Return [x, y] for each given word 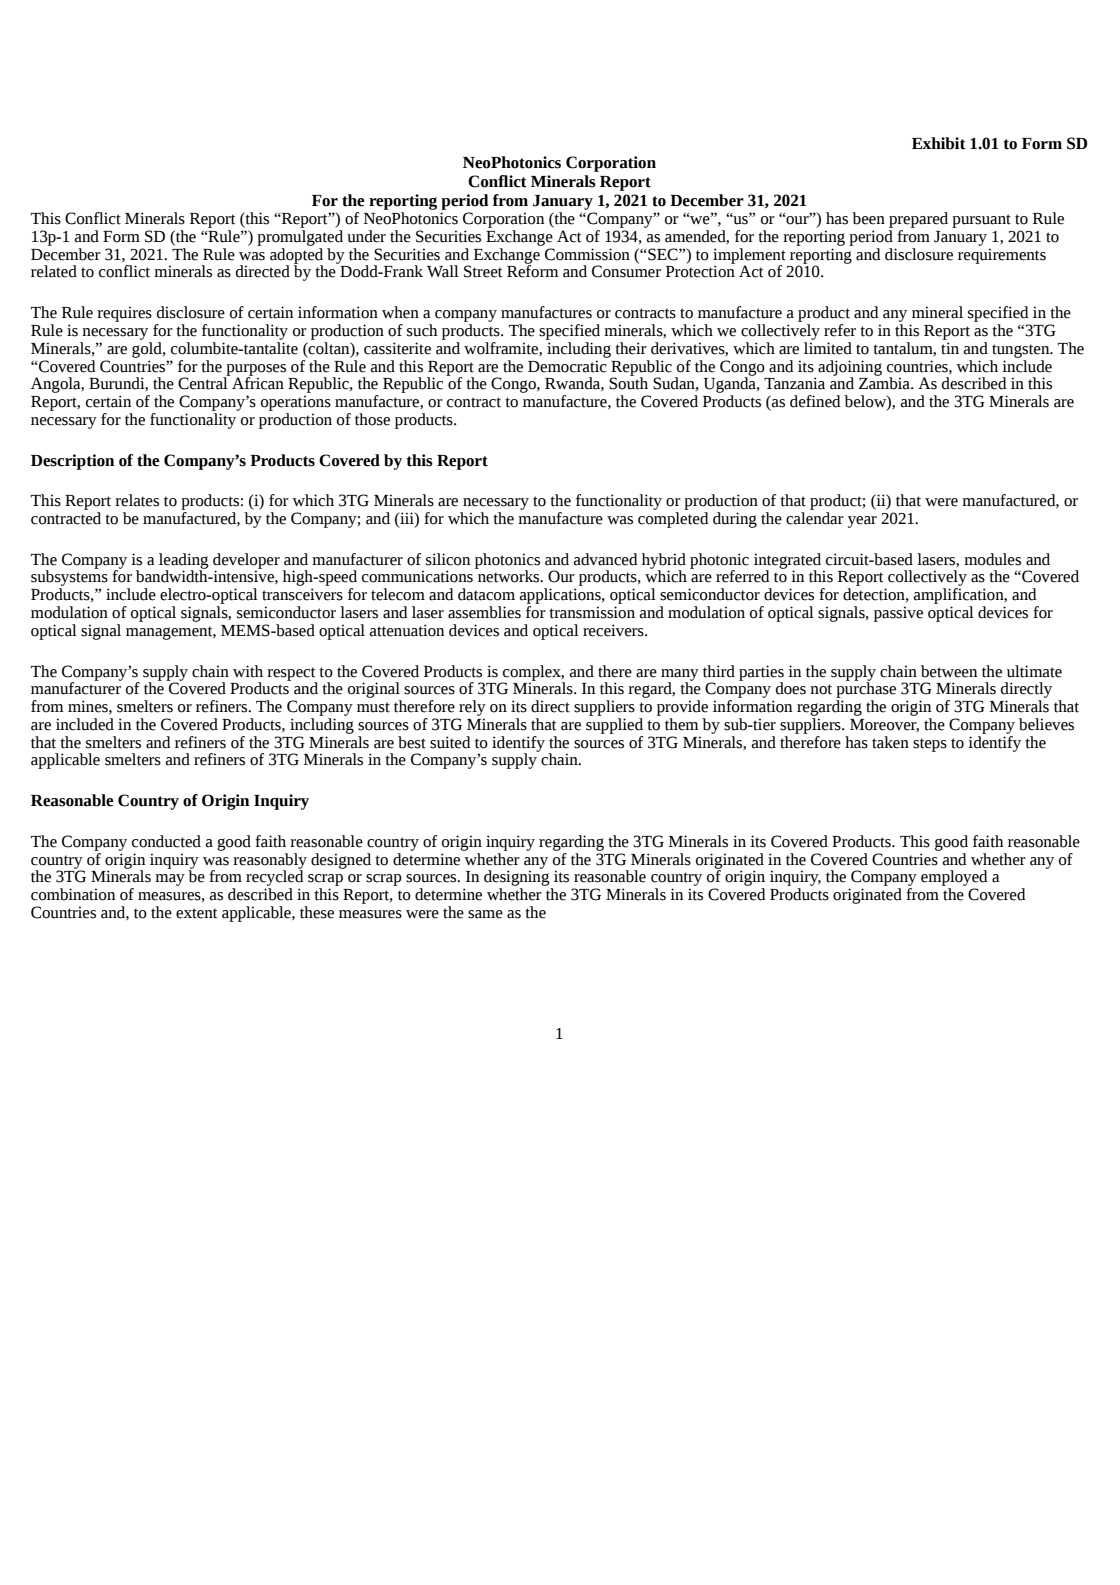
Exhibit [939, 143]
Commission [587, 254]
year [862, 522]
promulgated [300, 238]
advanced [606, 559]
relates [137, 500]
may [170, 880]
